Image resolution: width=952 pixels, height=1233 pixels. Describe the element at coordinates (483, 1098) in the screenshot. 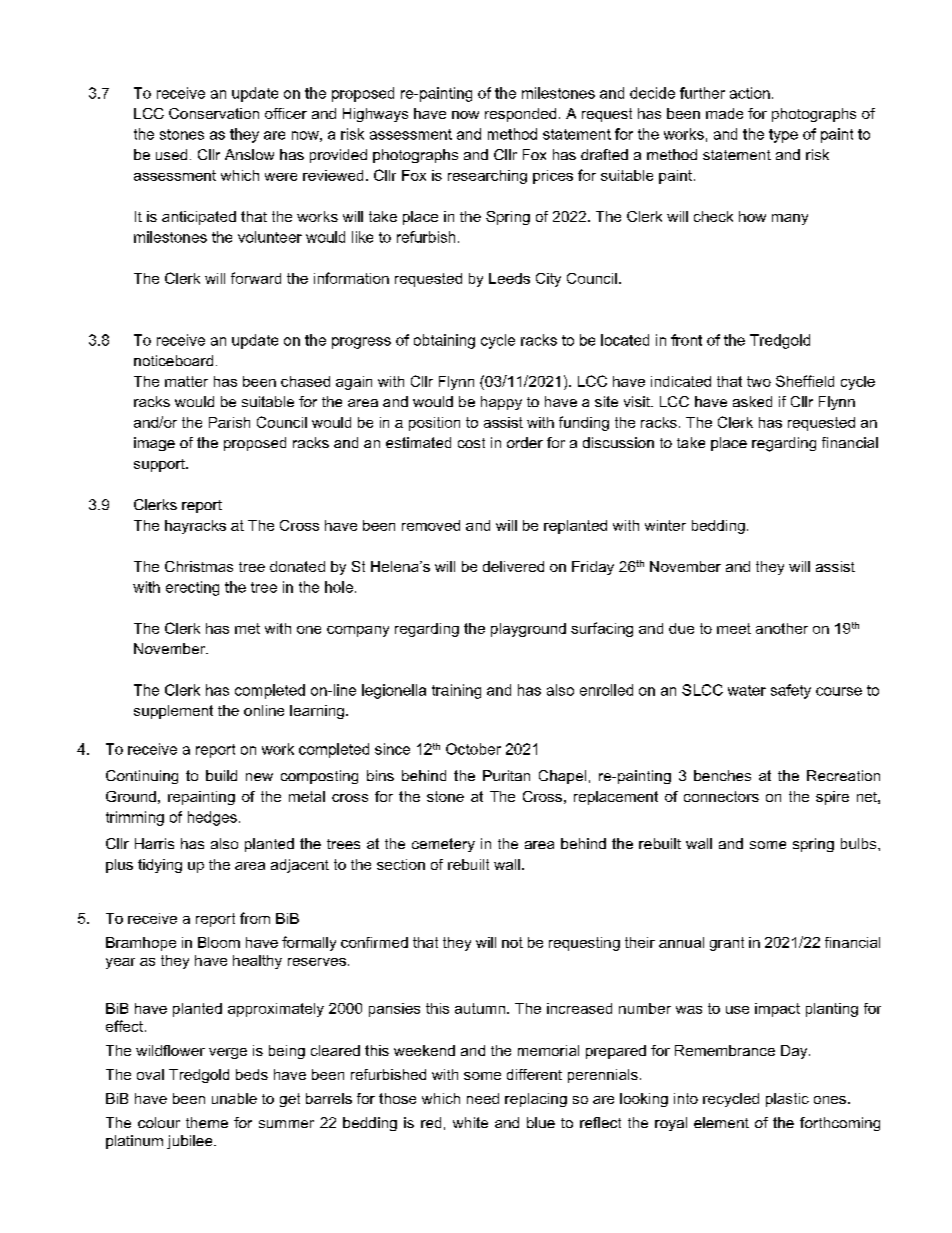

I see `need` at that location.
